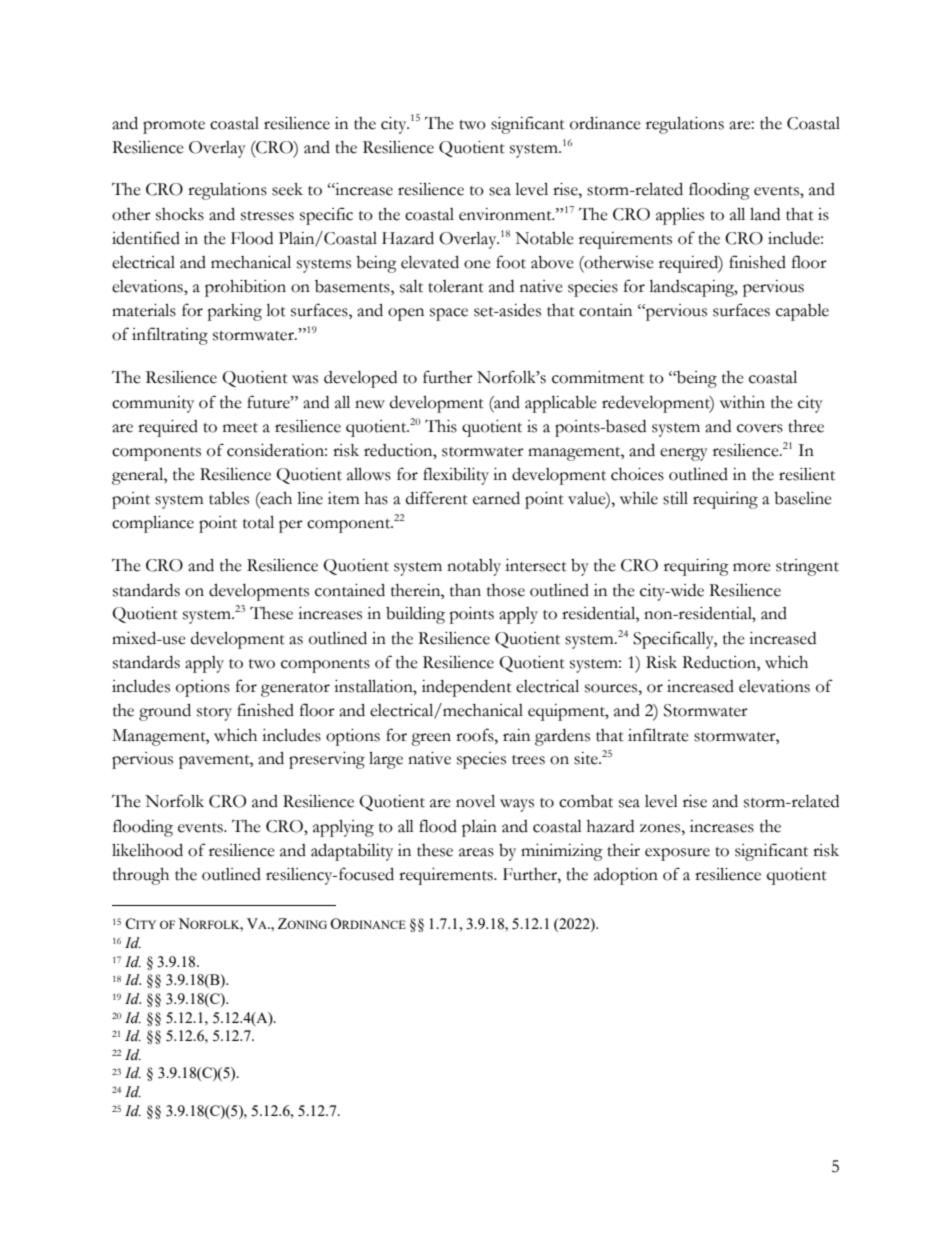 The height and width of the image is (1233, 952). I want to click on promote, so click(174, 127).
